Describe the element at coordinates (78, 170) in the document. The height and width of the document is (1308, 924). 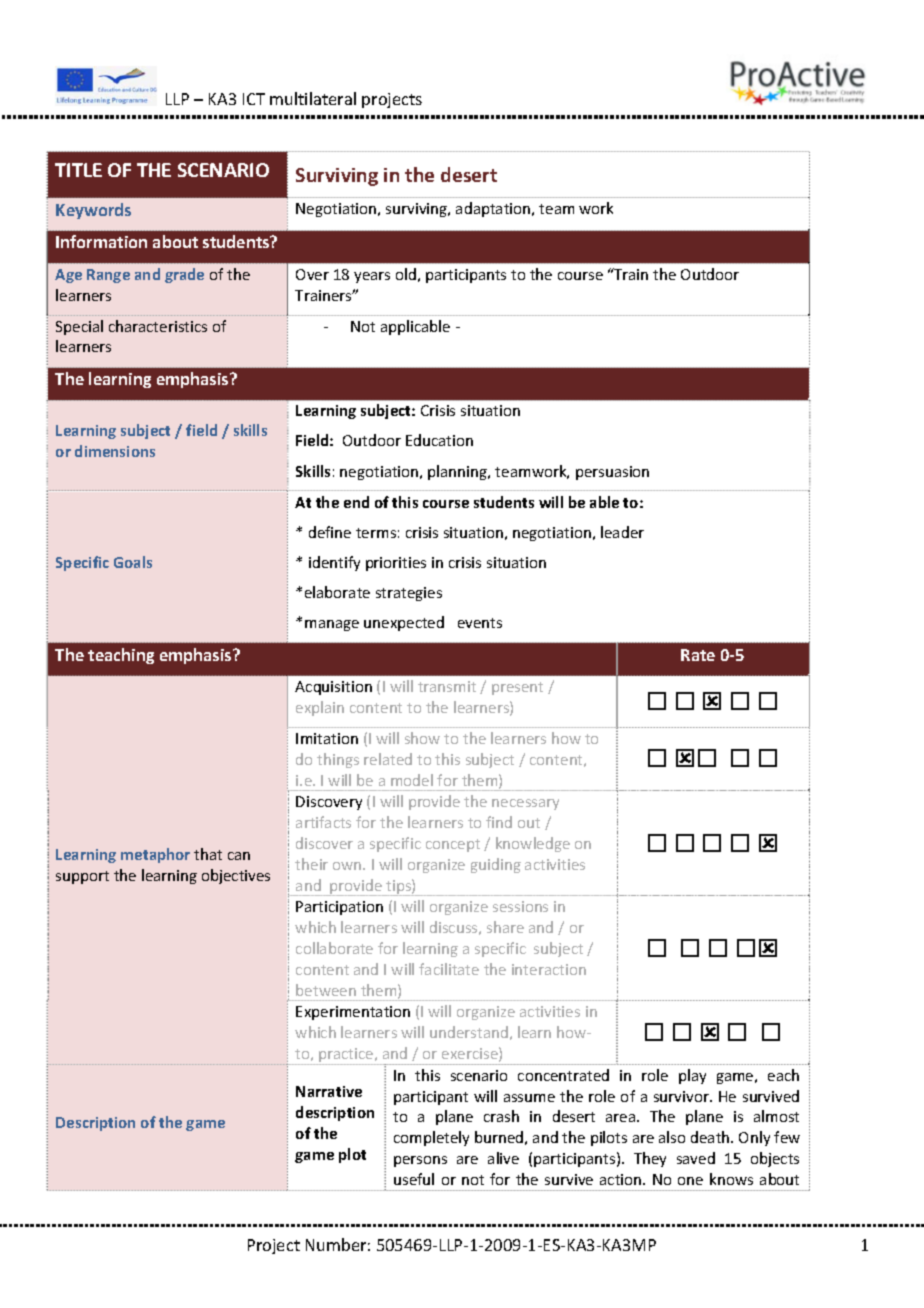
I see `TITLE` at that location.
